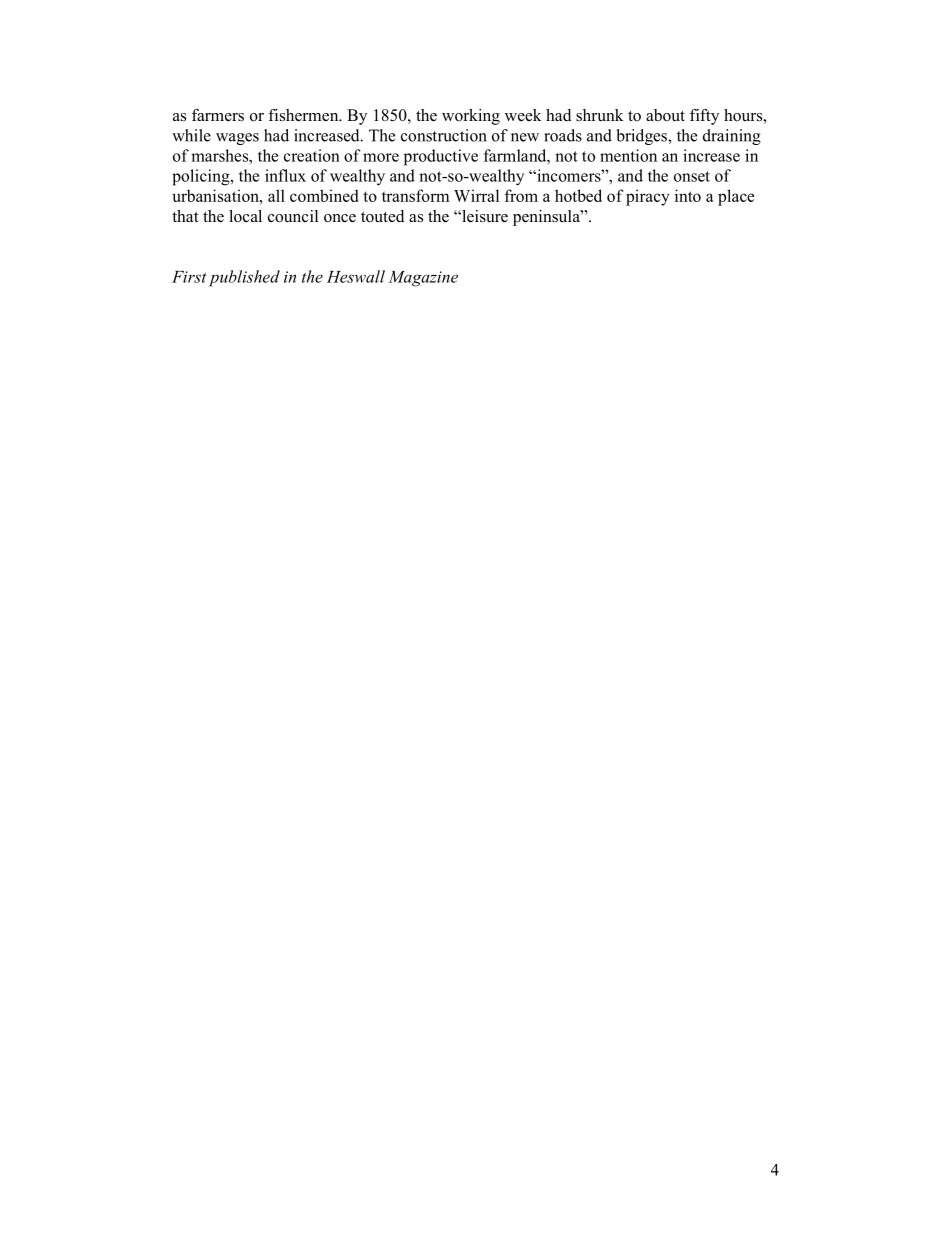 The width and height of the screenshot is (952, 1233). I want to click on published, so click(244, 278).
